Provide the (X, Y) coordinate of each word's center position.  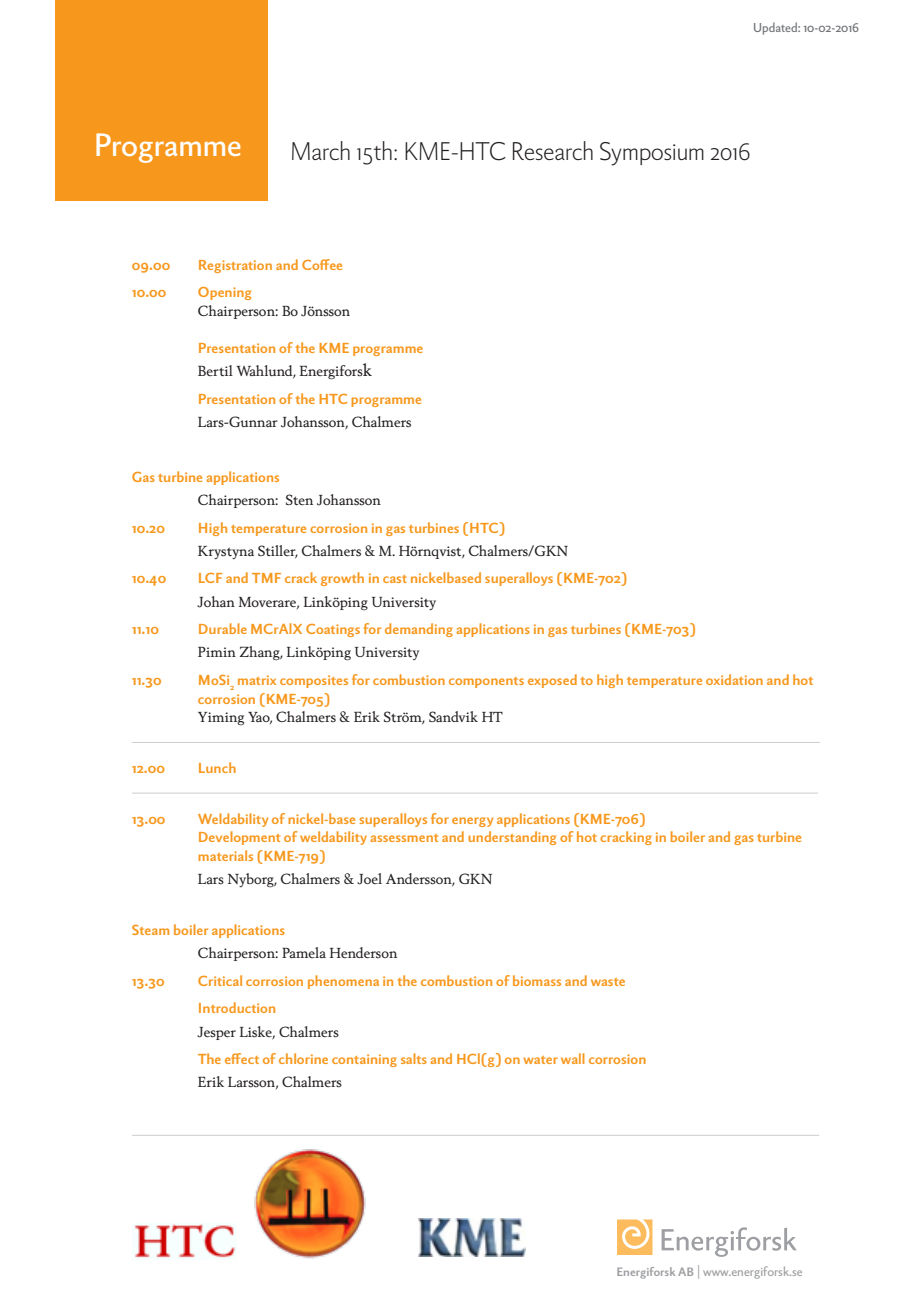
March (321, 150)
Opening (224, 293)
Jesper (216, 1033)
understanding (512, 838)
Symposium (652, 154)
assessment (404, 838)
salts (414, 1058)
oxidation (734, 679)
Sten (299, 499)
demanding (419, 630)
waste (608, 982)
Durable (223, 628)
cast (395, 579)
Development (239, 838)
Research (553, 150)
